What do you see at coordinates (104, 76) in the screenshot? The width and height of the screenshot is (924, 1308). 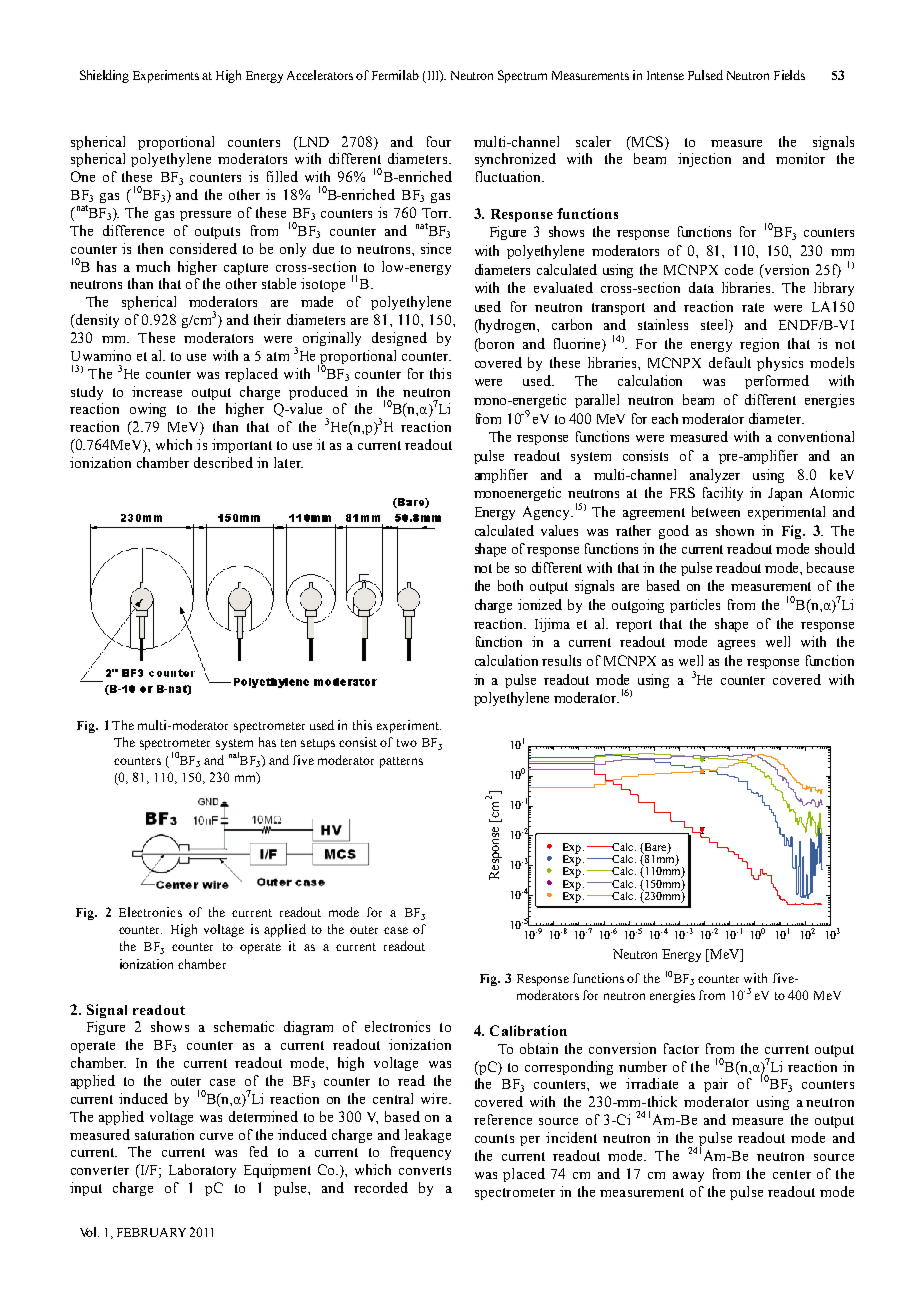 I see `Shielding` at bounding box center [104, 76].
